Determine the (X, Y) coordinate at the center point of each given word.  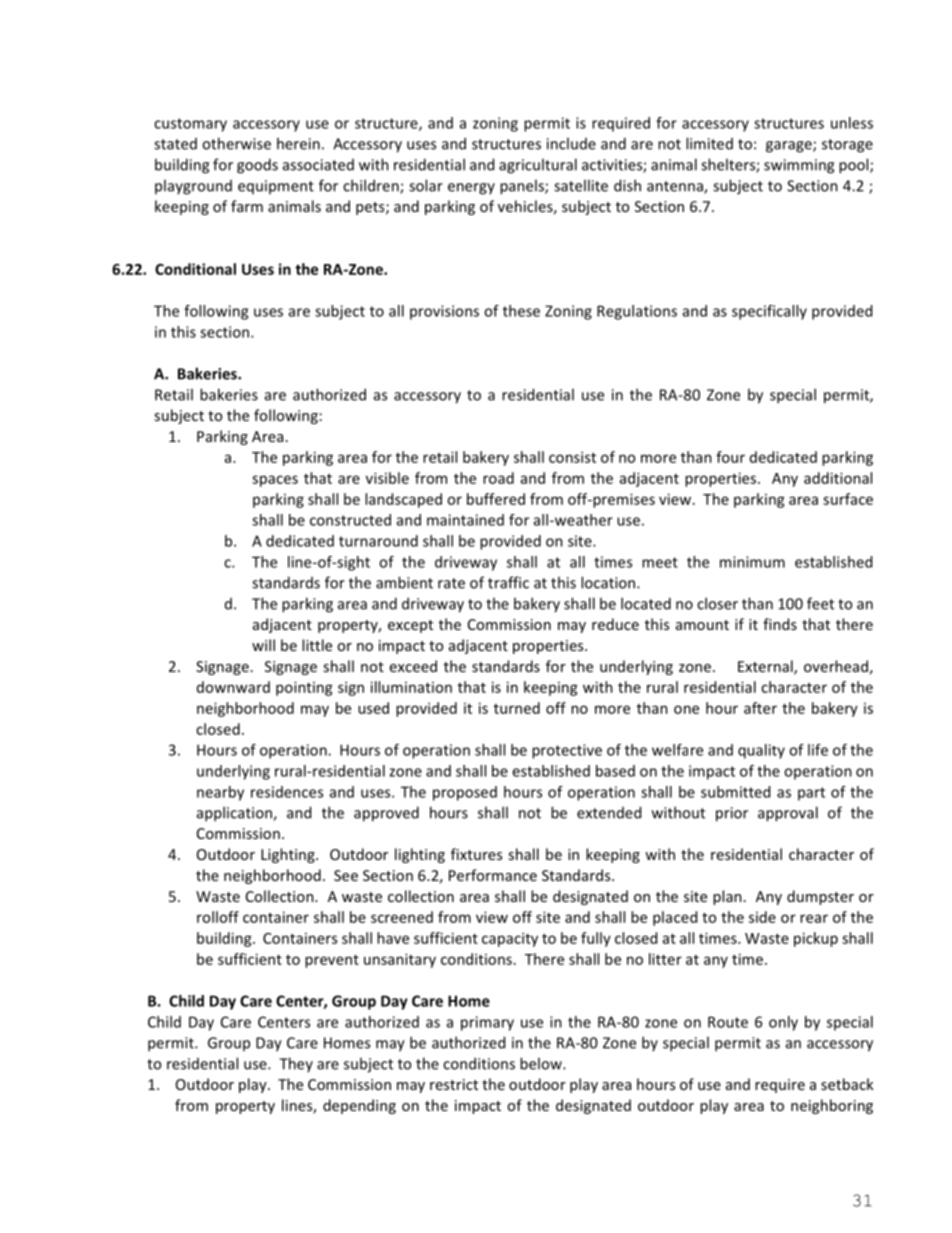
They (296, 1064)
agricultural (538, 166)
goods (257, 166)
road (498, 478)
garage (790, 147)
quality (761, 751)
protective (567, 751)
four (730, 457)
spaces (275, 481)
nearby (220, 793)
